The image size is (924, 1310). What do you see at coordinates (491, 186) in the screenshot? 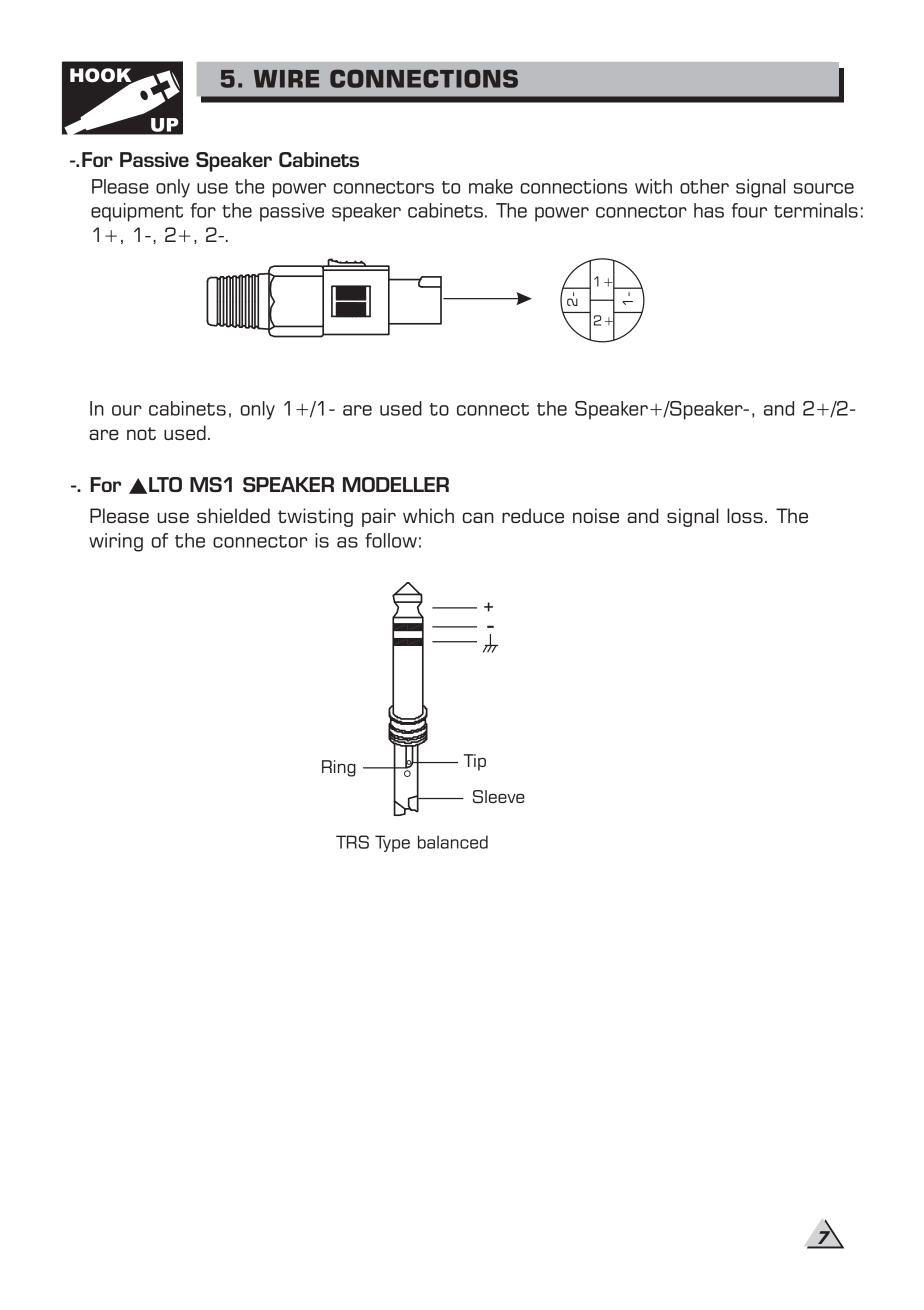
I see `make` at bounding box center [491, 186].
